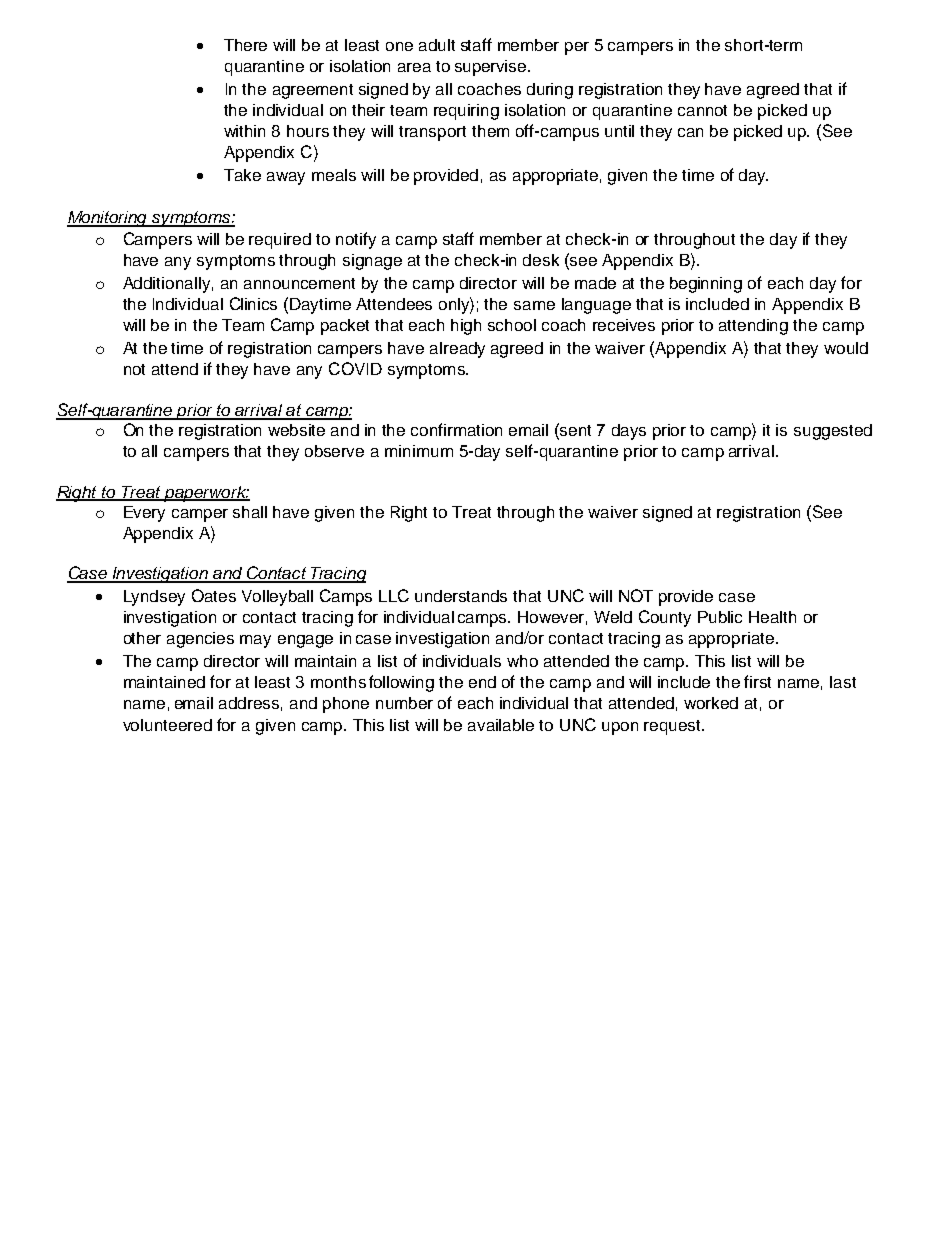 The width and height of the screenshot is (952, 1233). I want to click on desk, so click(541, 260).
